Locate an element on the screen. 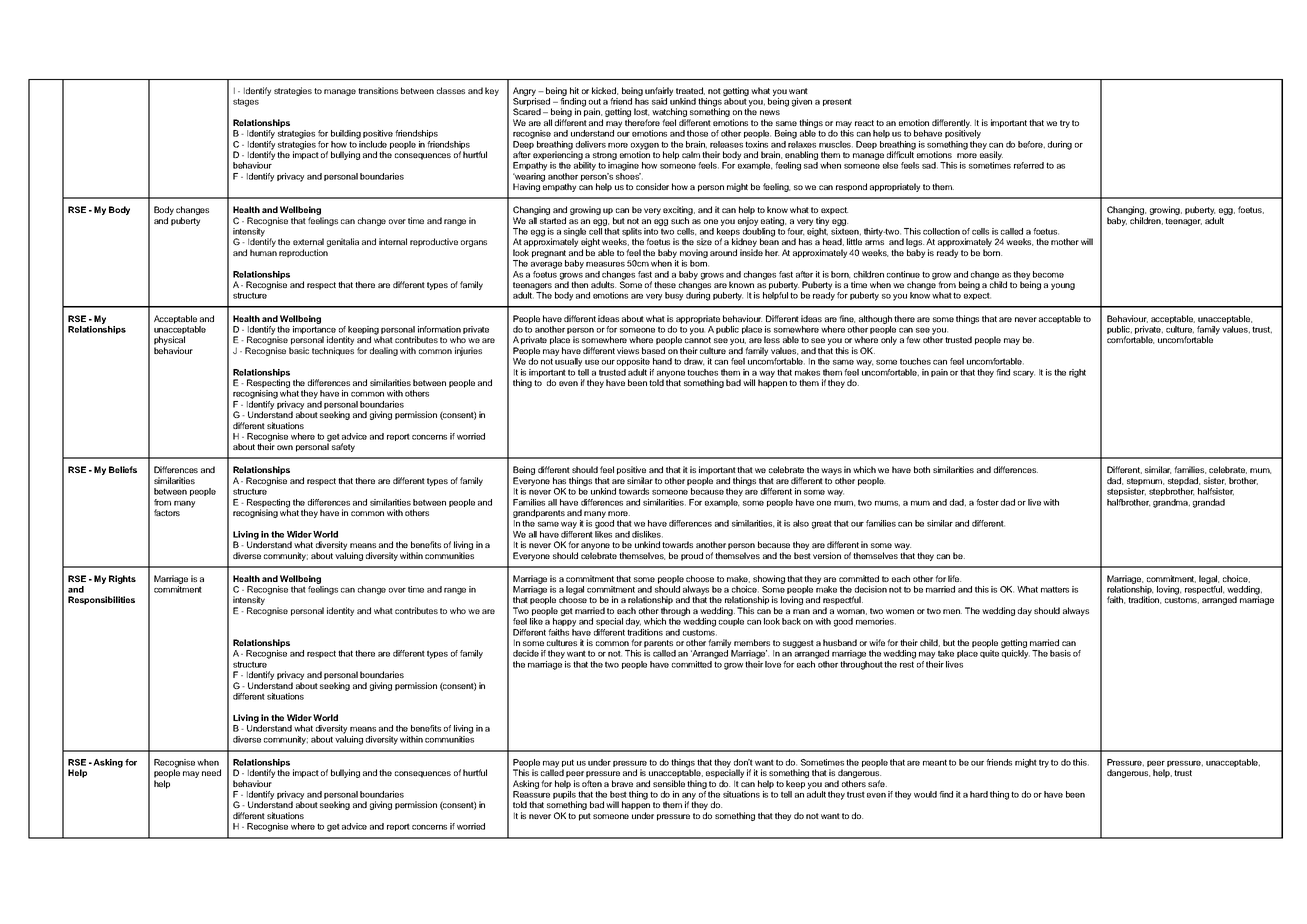 The image size is (1307, 924). factors is located at coordinates (167, 512).
